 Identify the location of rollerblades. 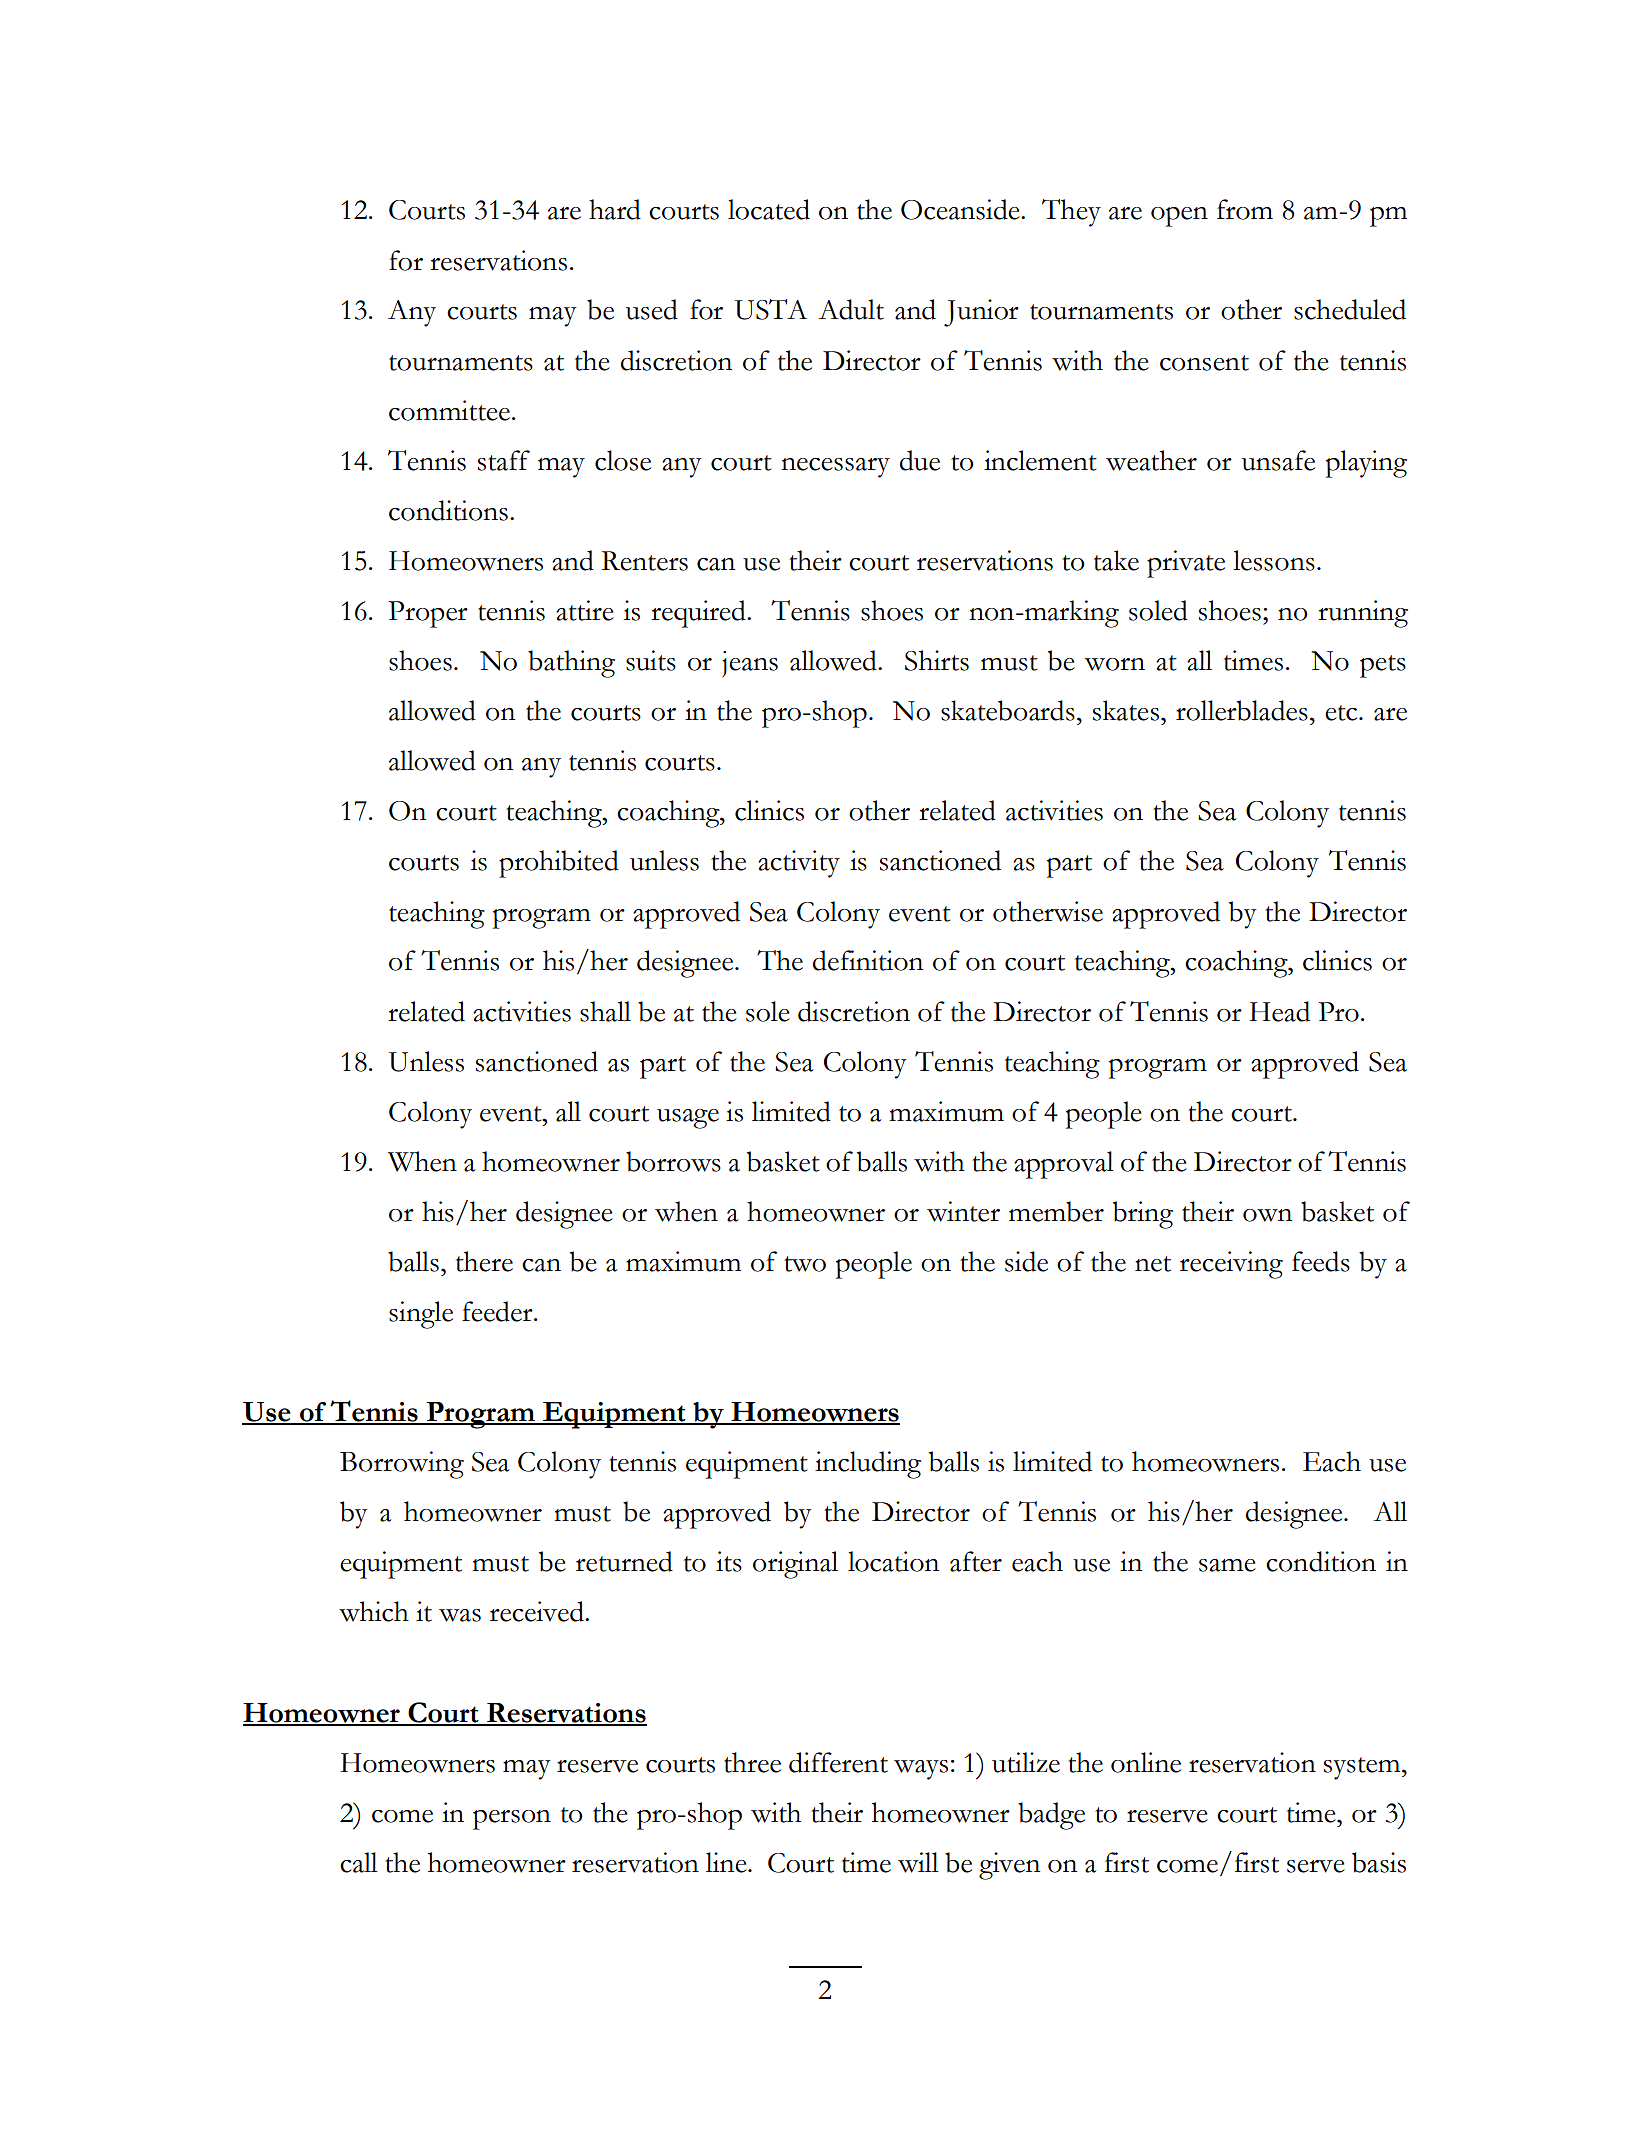
(1242, 710).
